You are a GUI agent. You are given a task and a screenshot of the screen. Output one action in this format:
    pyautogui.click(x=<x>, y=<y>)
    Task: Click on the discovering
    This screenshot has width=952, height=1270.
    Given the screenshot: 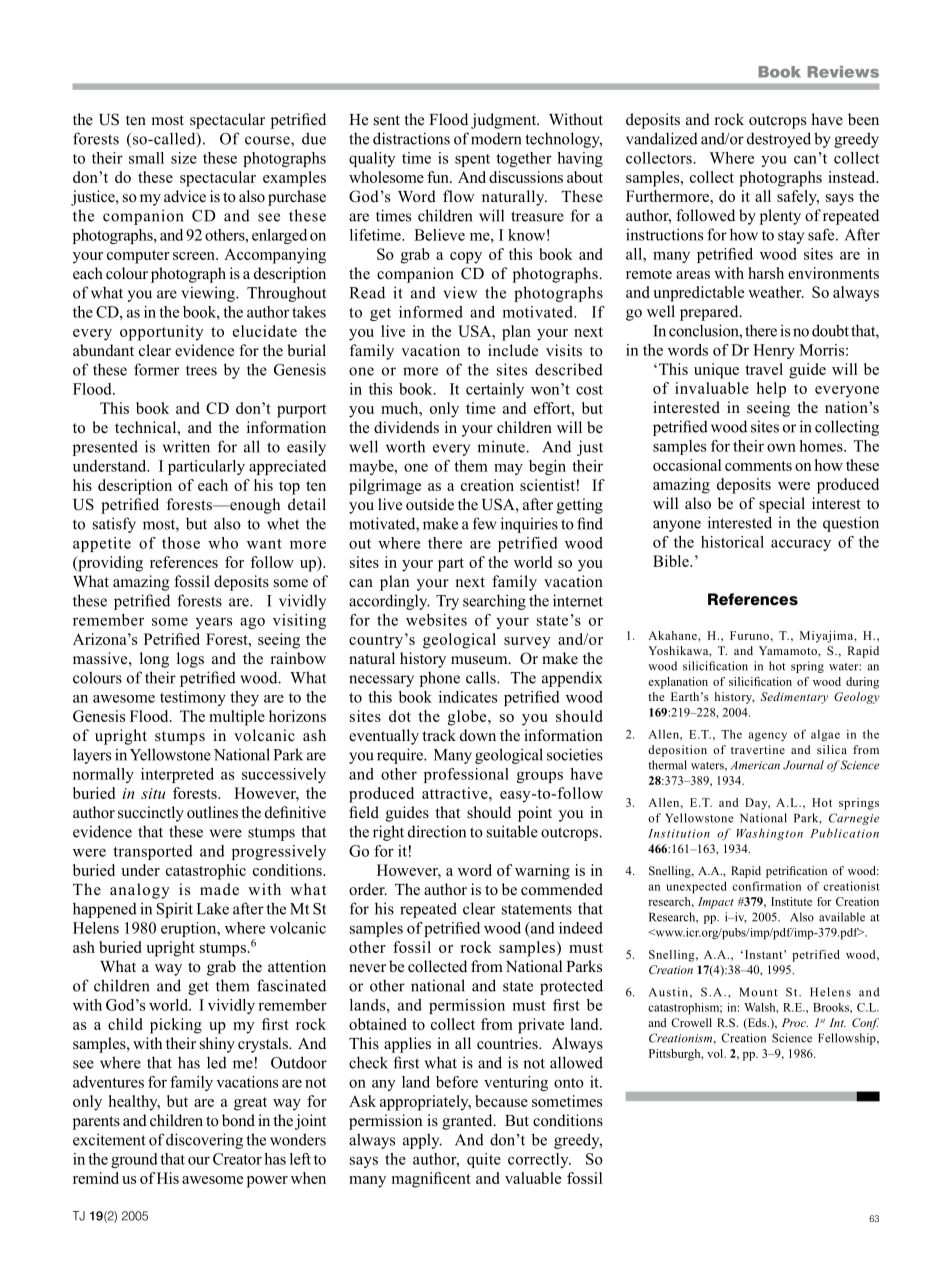 What is the action you would take?
    pyautogui.click(x=204, y=1141)
